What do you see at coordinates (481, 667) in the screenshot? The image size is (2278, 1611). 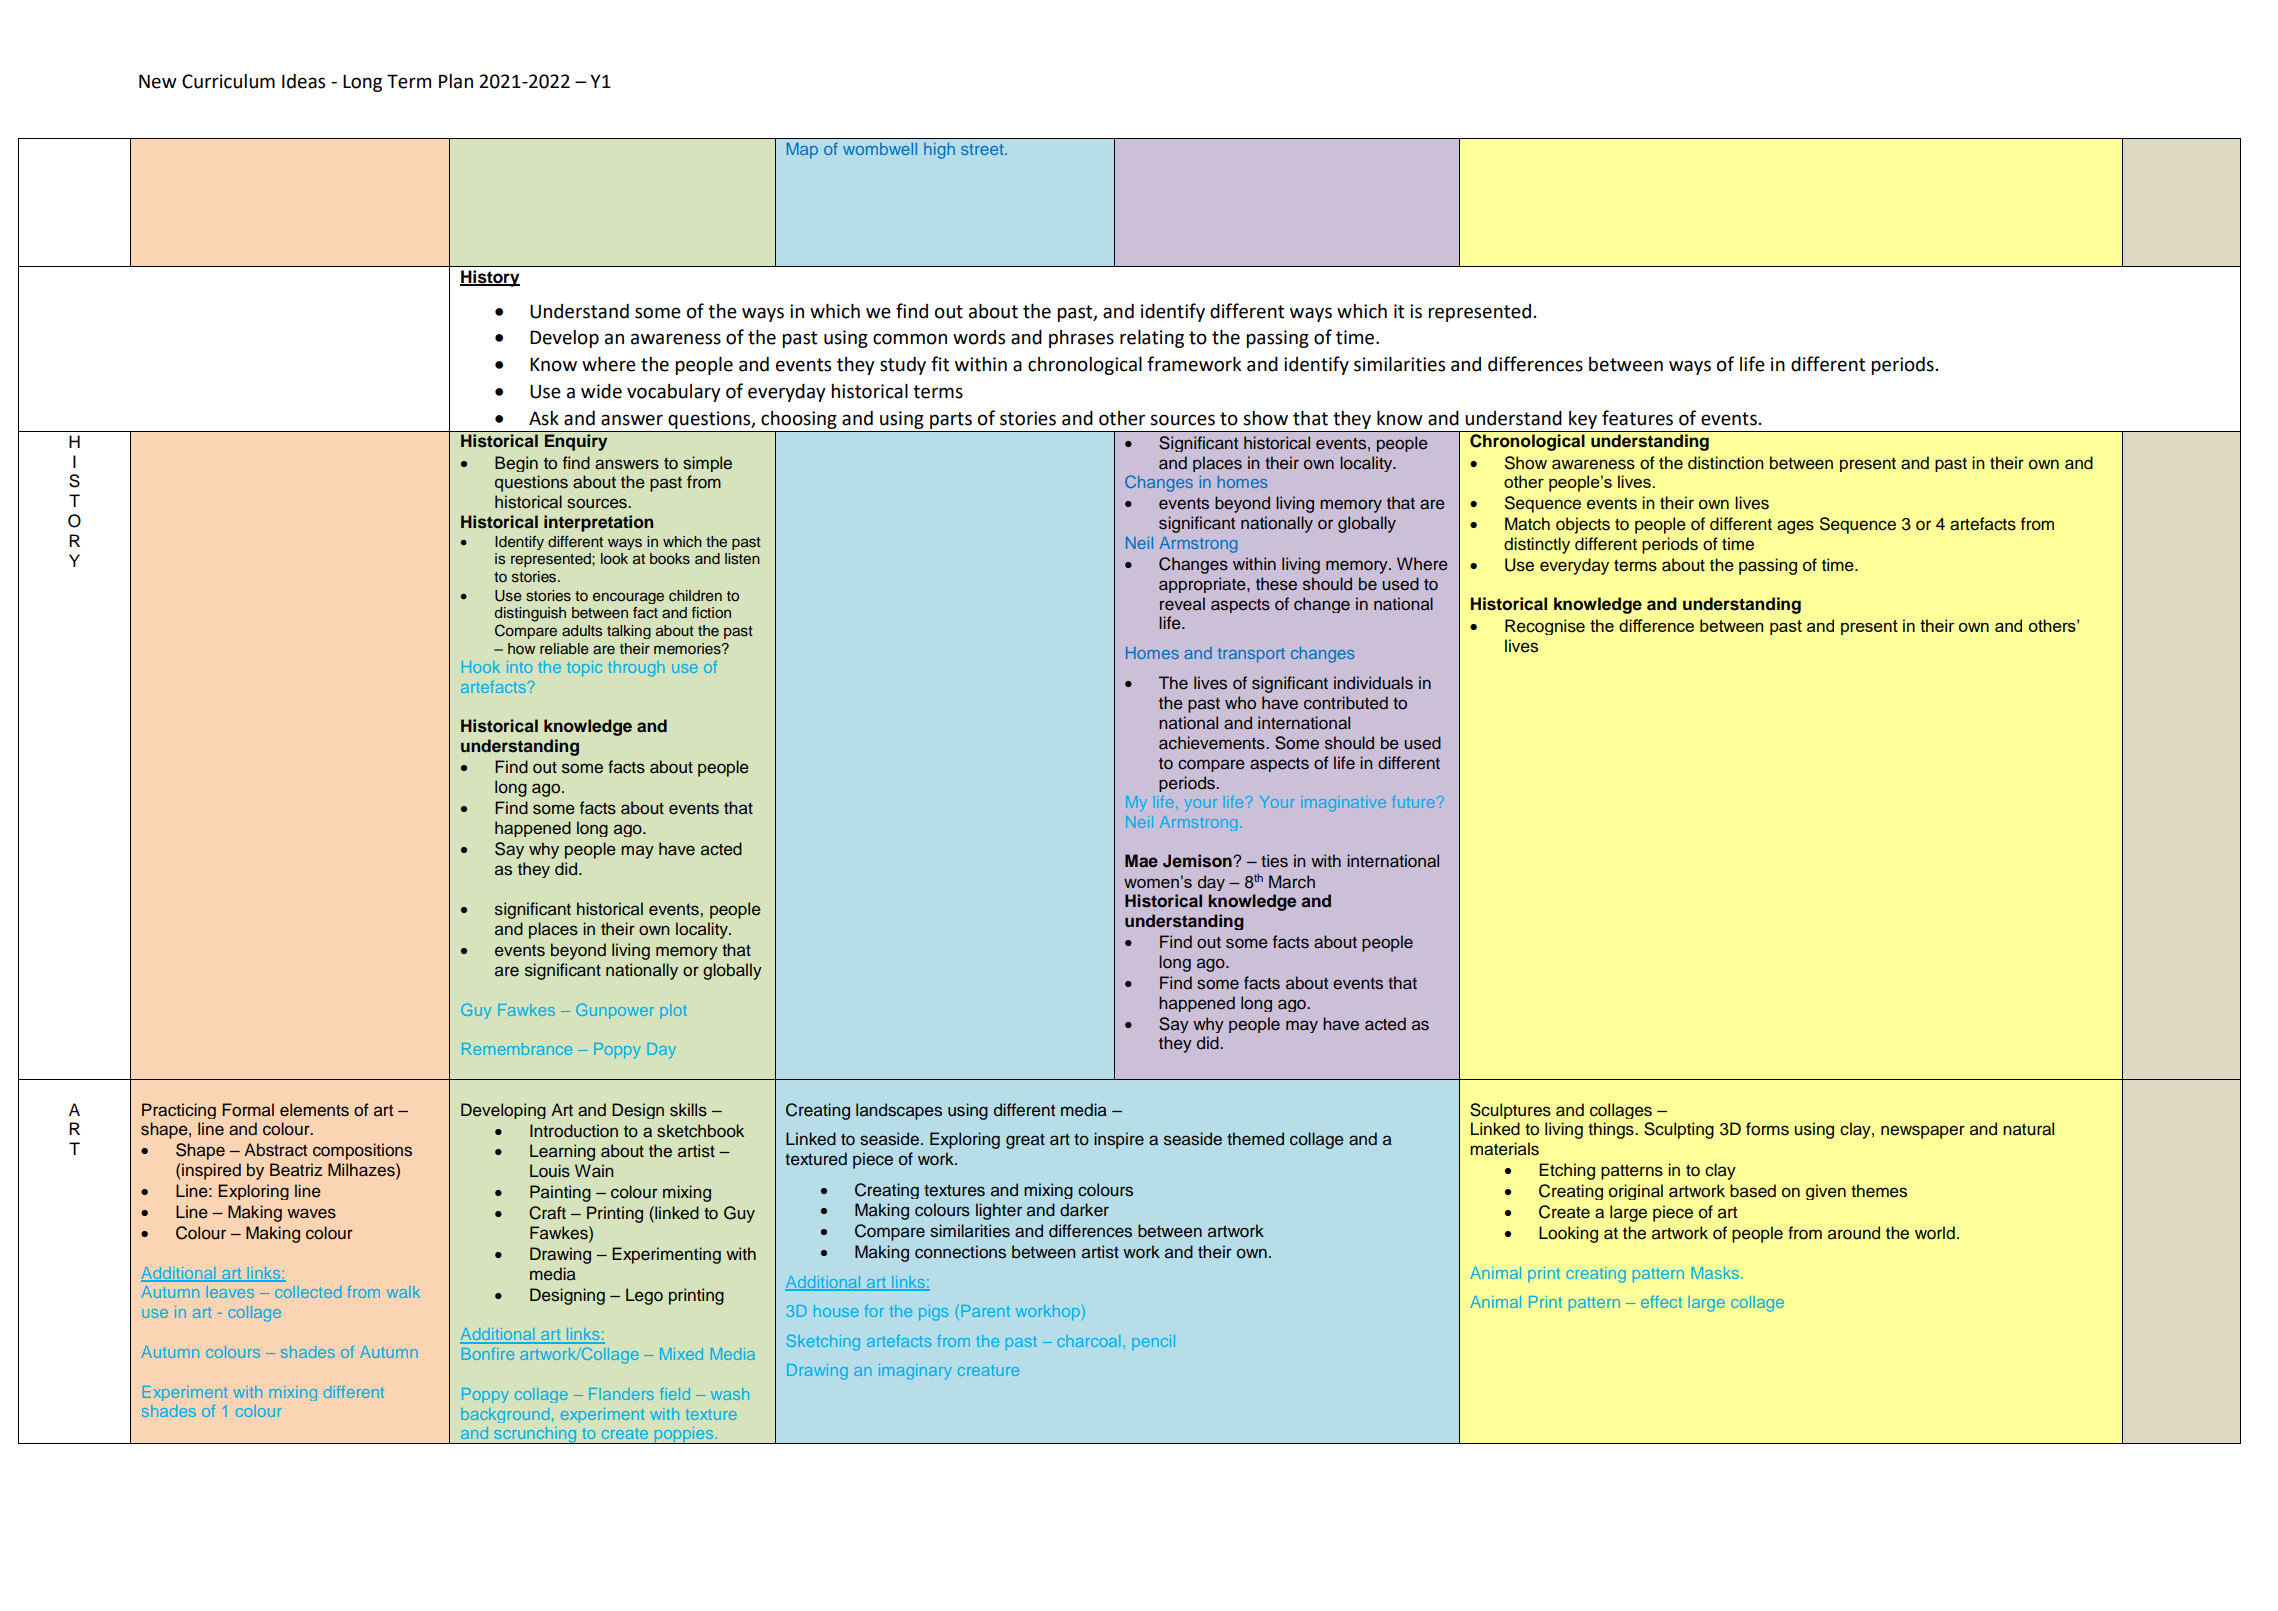 I see `Hook` at bounding box center [481, 667].
